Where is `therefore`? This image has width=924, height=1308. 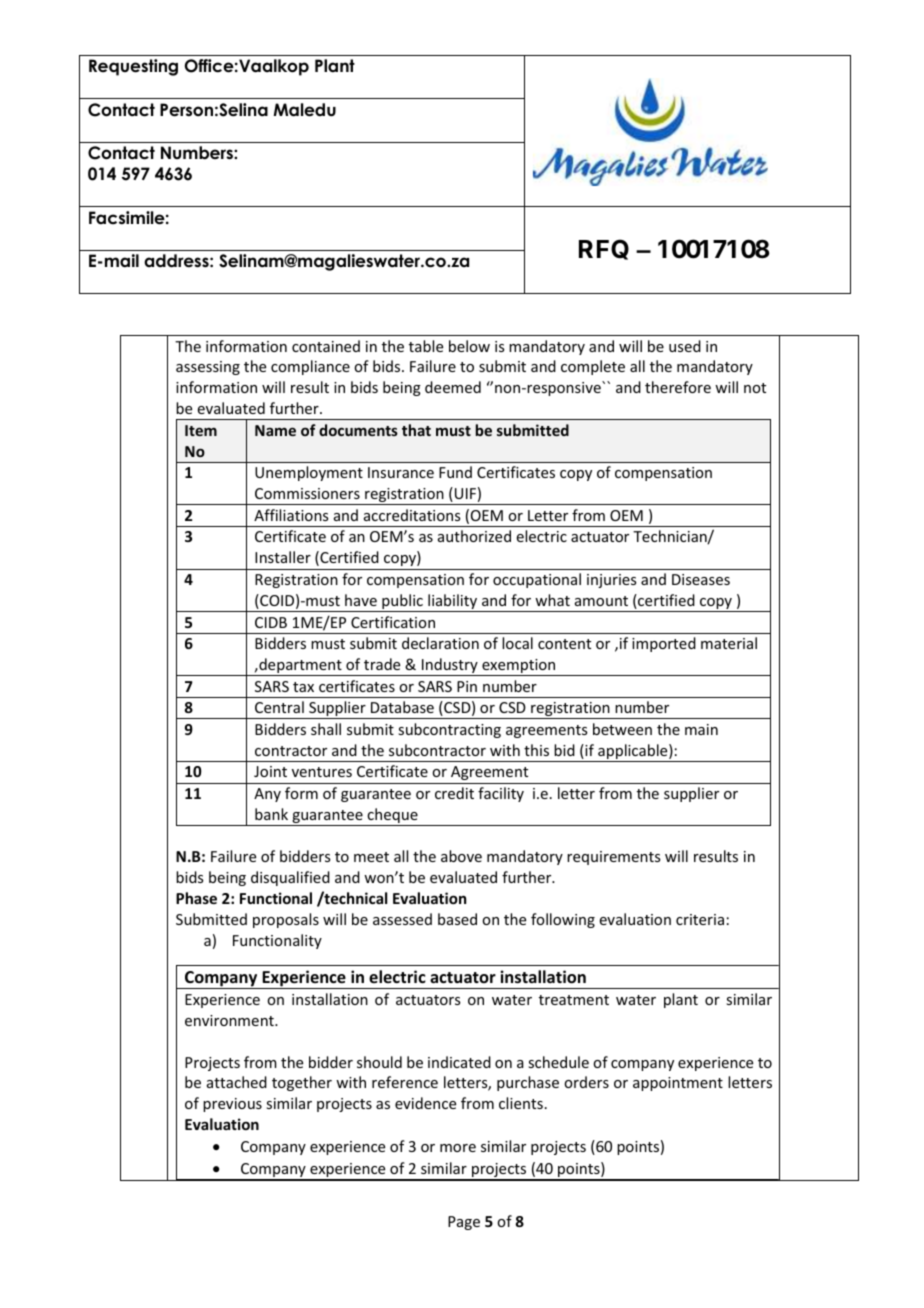 therefore is located at coordinates (678, 387).
